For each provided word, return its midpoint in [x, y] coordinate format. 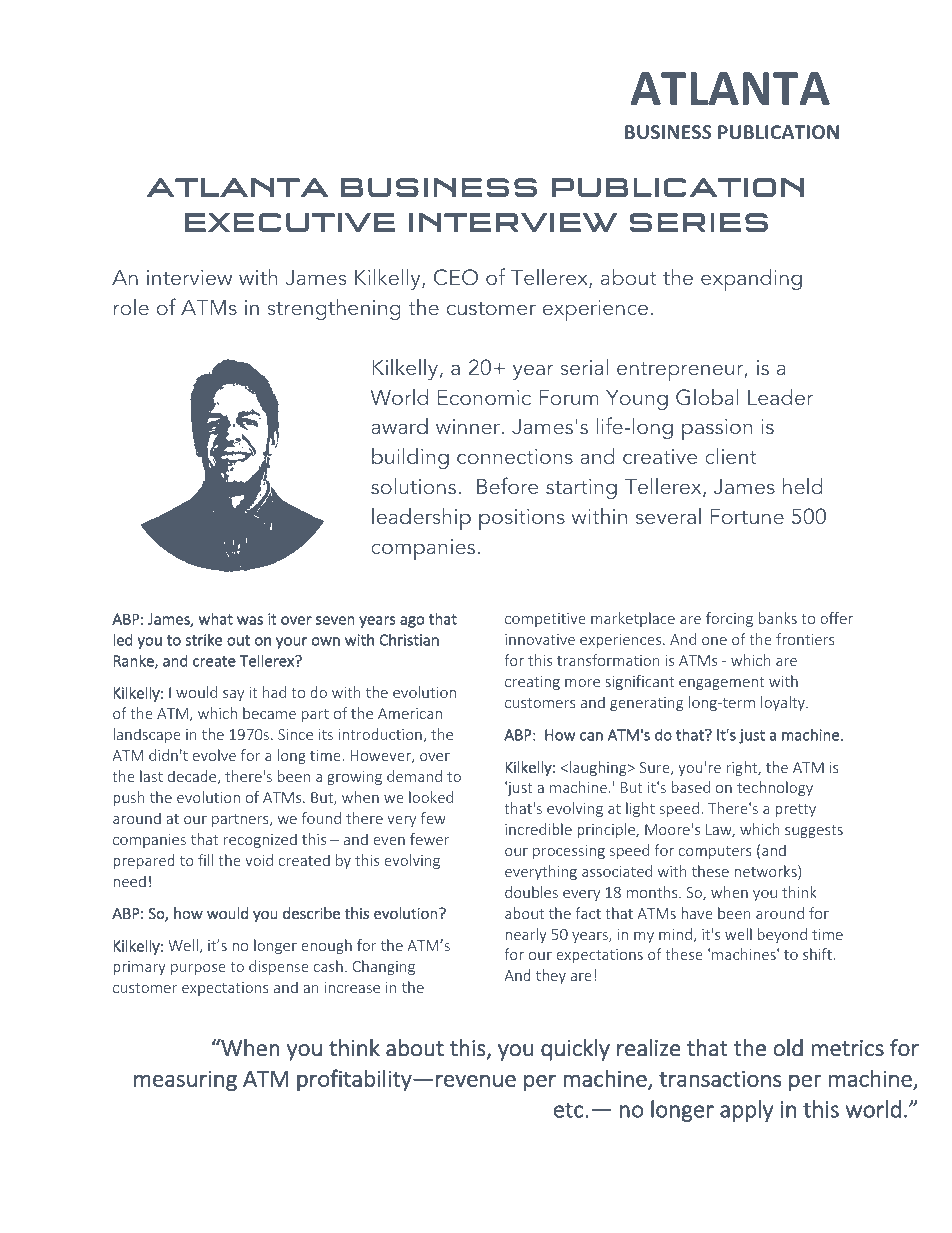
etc [570, 1110]
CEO [456, 277]
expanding [751, 279]
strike [204, 639]
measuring [185, 1081]
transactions [720, 1078]
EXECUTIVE [290, 222]
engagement [722, 683]
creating [532, 683]
